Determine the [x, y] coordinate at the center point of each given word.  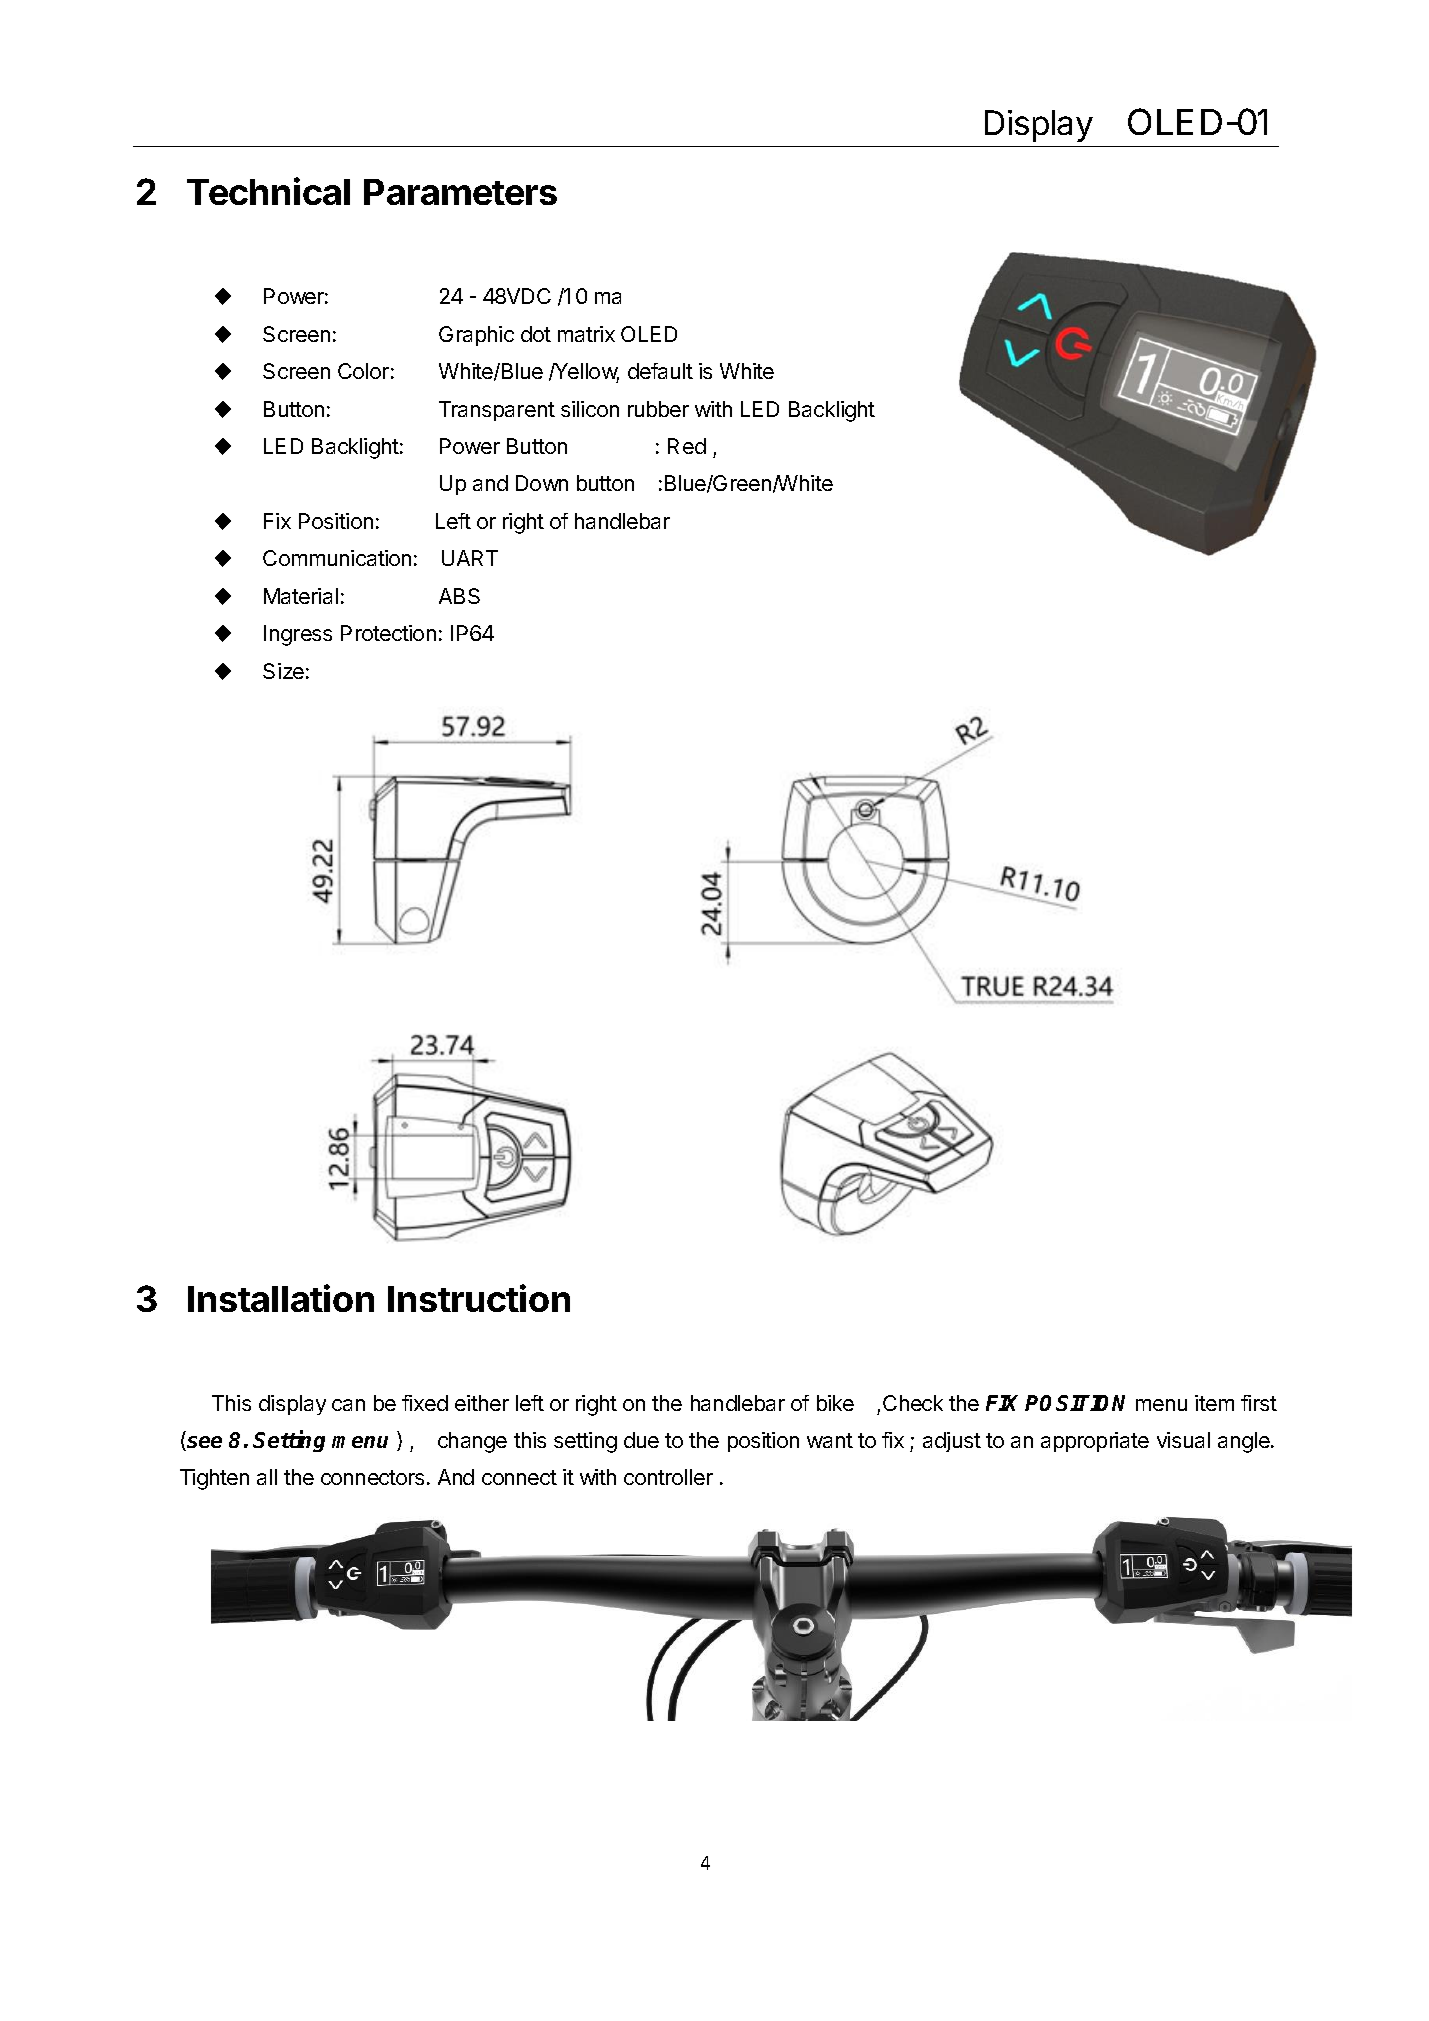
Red [687, 446]
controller [668, 1477]
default [660, 371]
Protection [388, 633]
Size [283, 671]
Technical [268, 191]
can [348, 1405]
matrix [586, 334]
